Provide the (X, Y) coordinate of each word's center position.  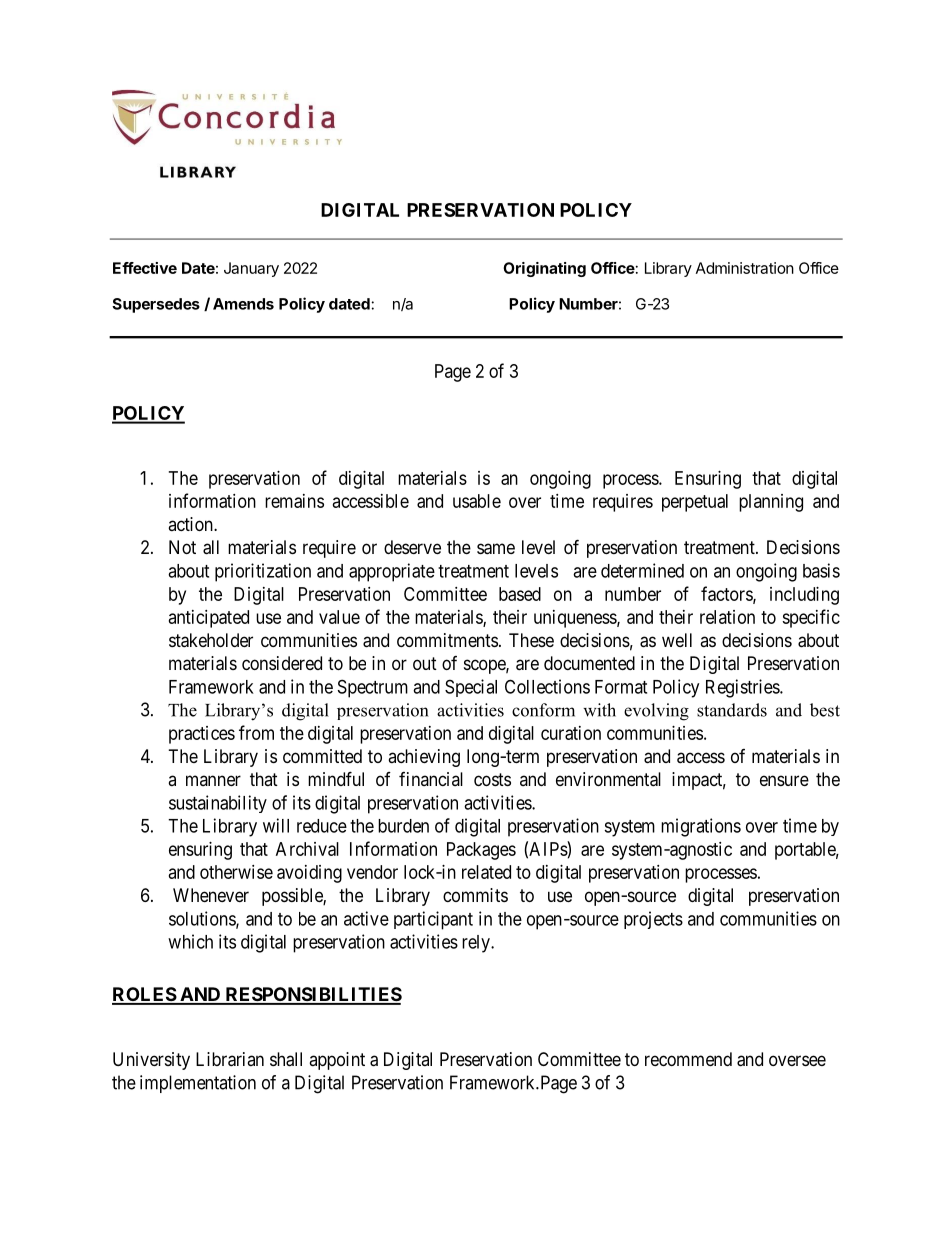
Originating (544, 269)
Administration (745, 268)
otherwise (236, 872)
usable (477, 501)
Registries (743, 688)
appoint (337, 1061)
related (486, 872)
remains (294, 501)
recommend (688, 1059)
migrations (701, 827)
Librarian (230, 1059)
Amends (243, 304)
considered (282, 663)
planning (771, 503)
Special (471, 688)
